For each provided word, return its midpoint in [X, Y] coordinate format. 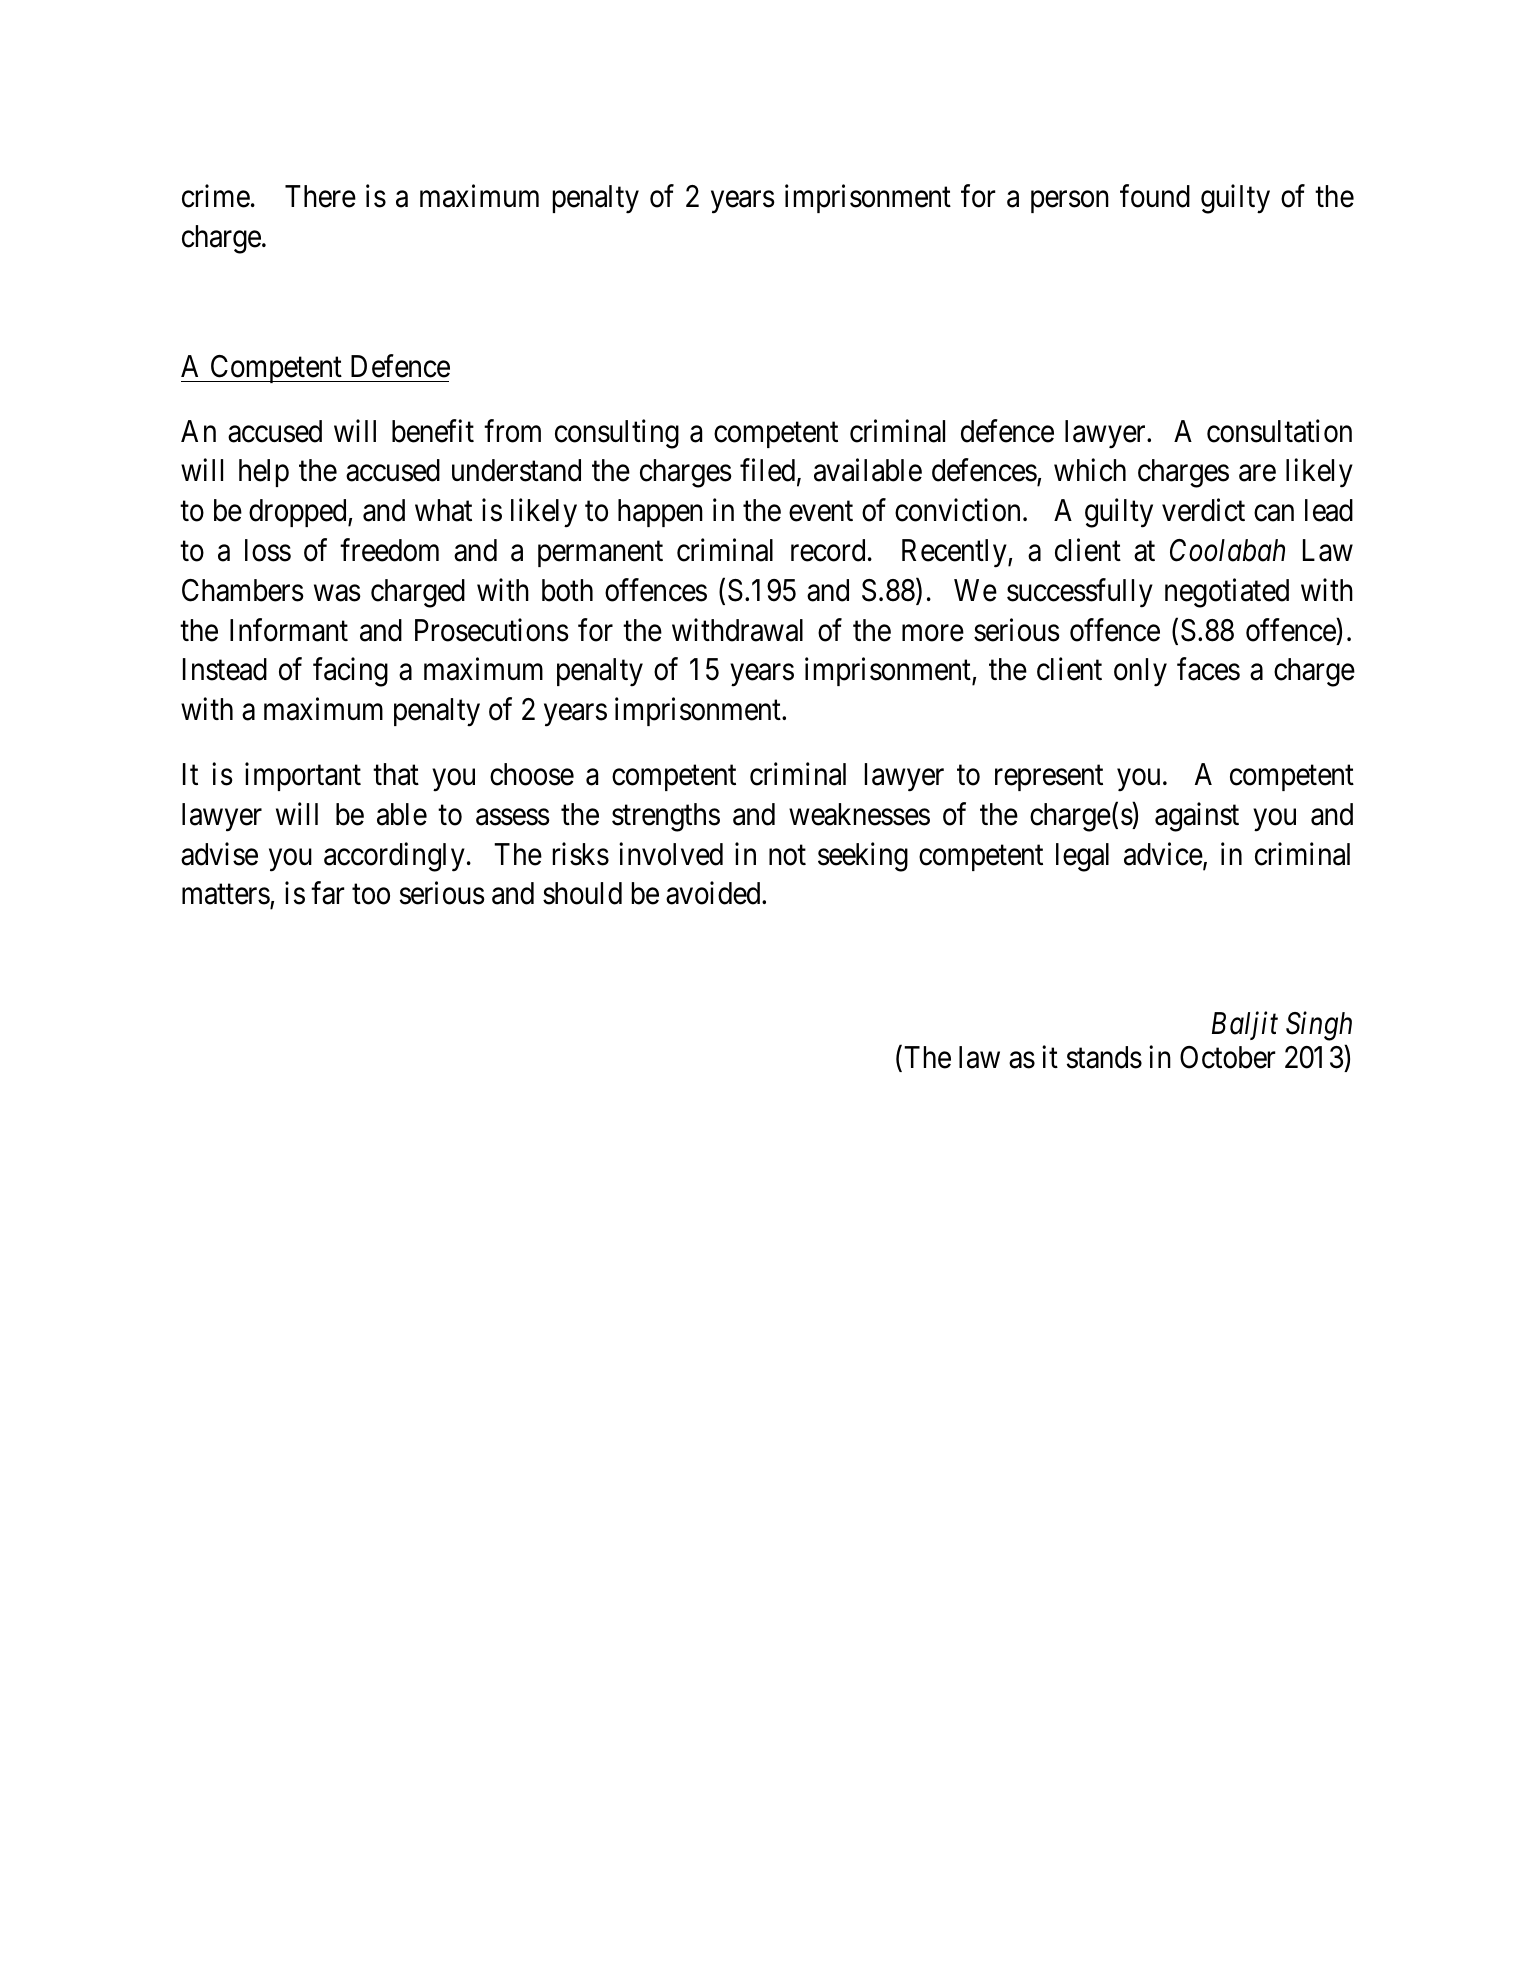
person [1070, 202]
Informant [289, 630]
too [371, 895]
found [1155, 196]
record [828, 550]
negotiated [1227, 593]
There [320, 196]
